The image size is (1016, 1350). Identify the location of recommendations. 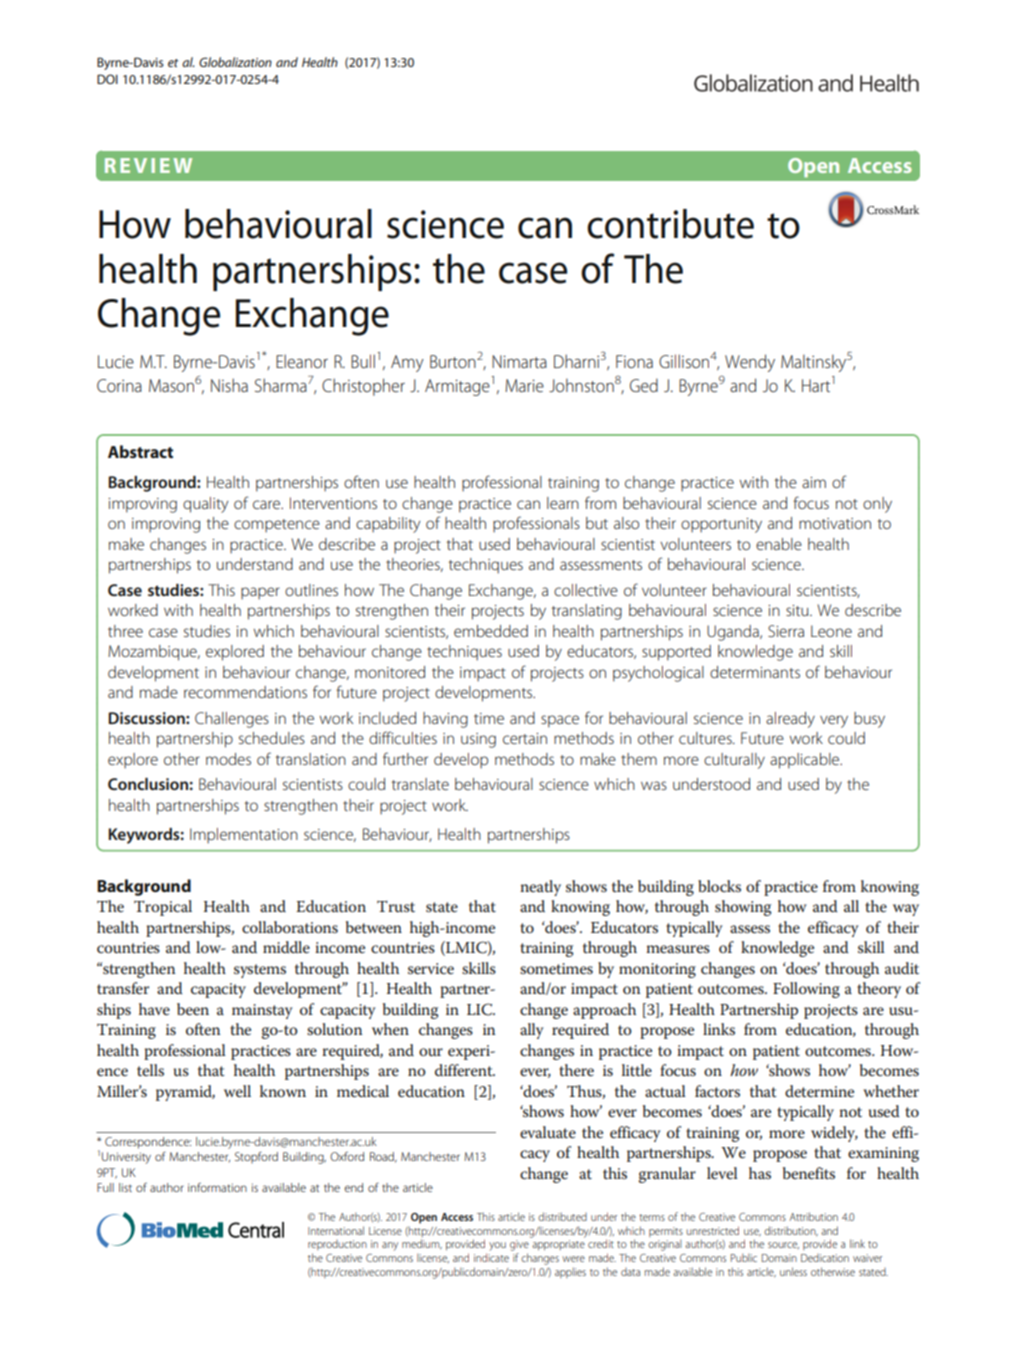
(245, 692).
